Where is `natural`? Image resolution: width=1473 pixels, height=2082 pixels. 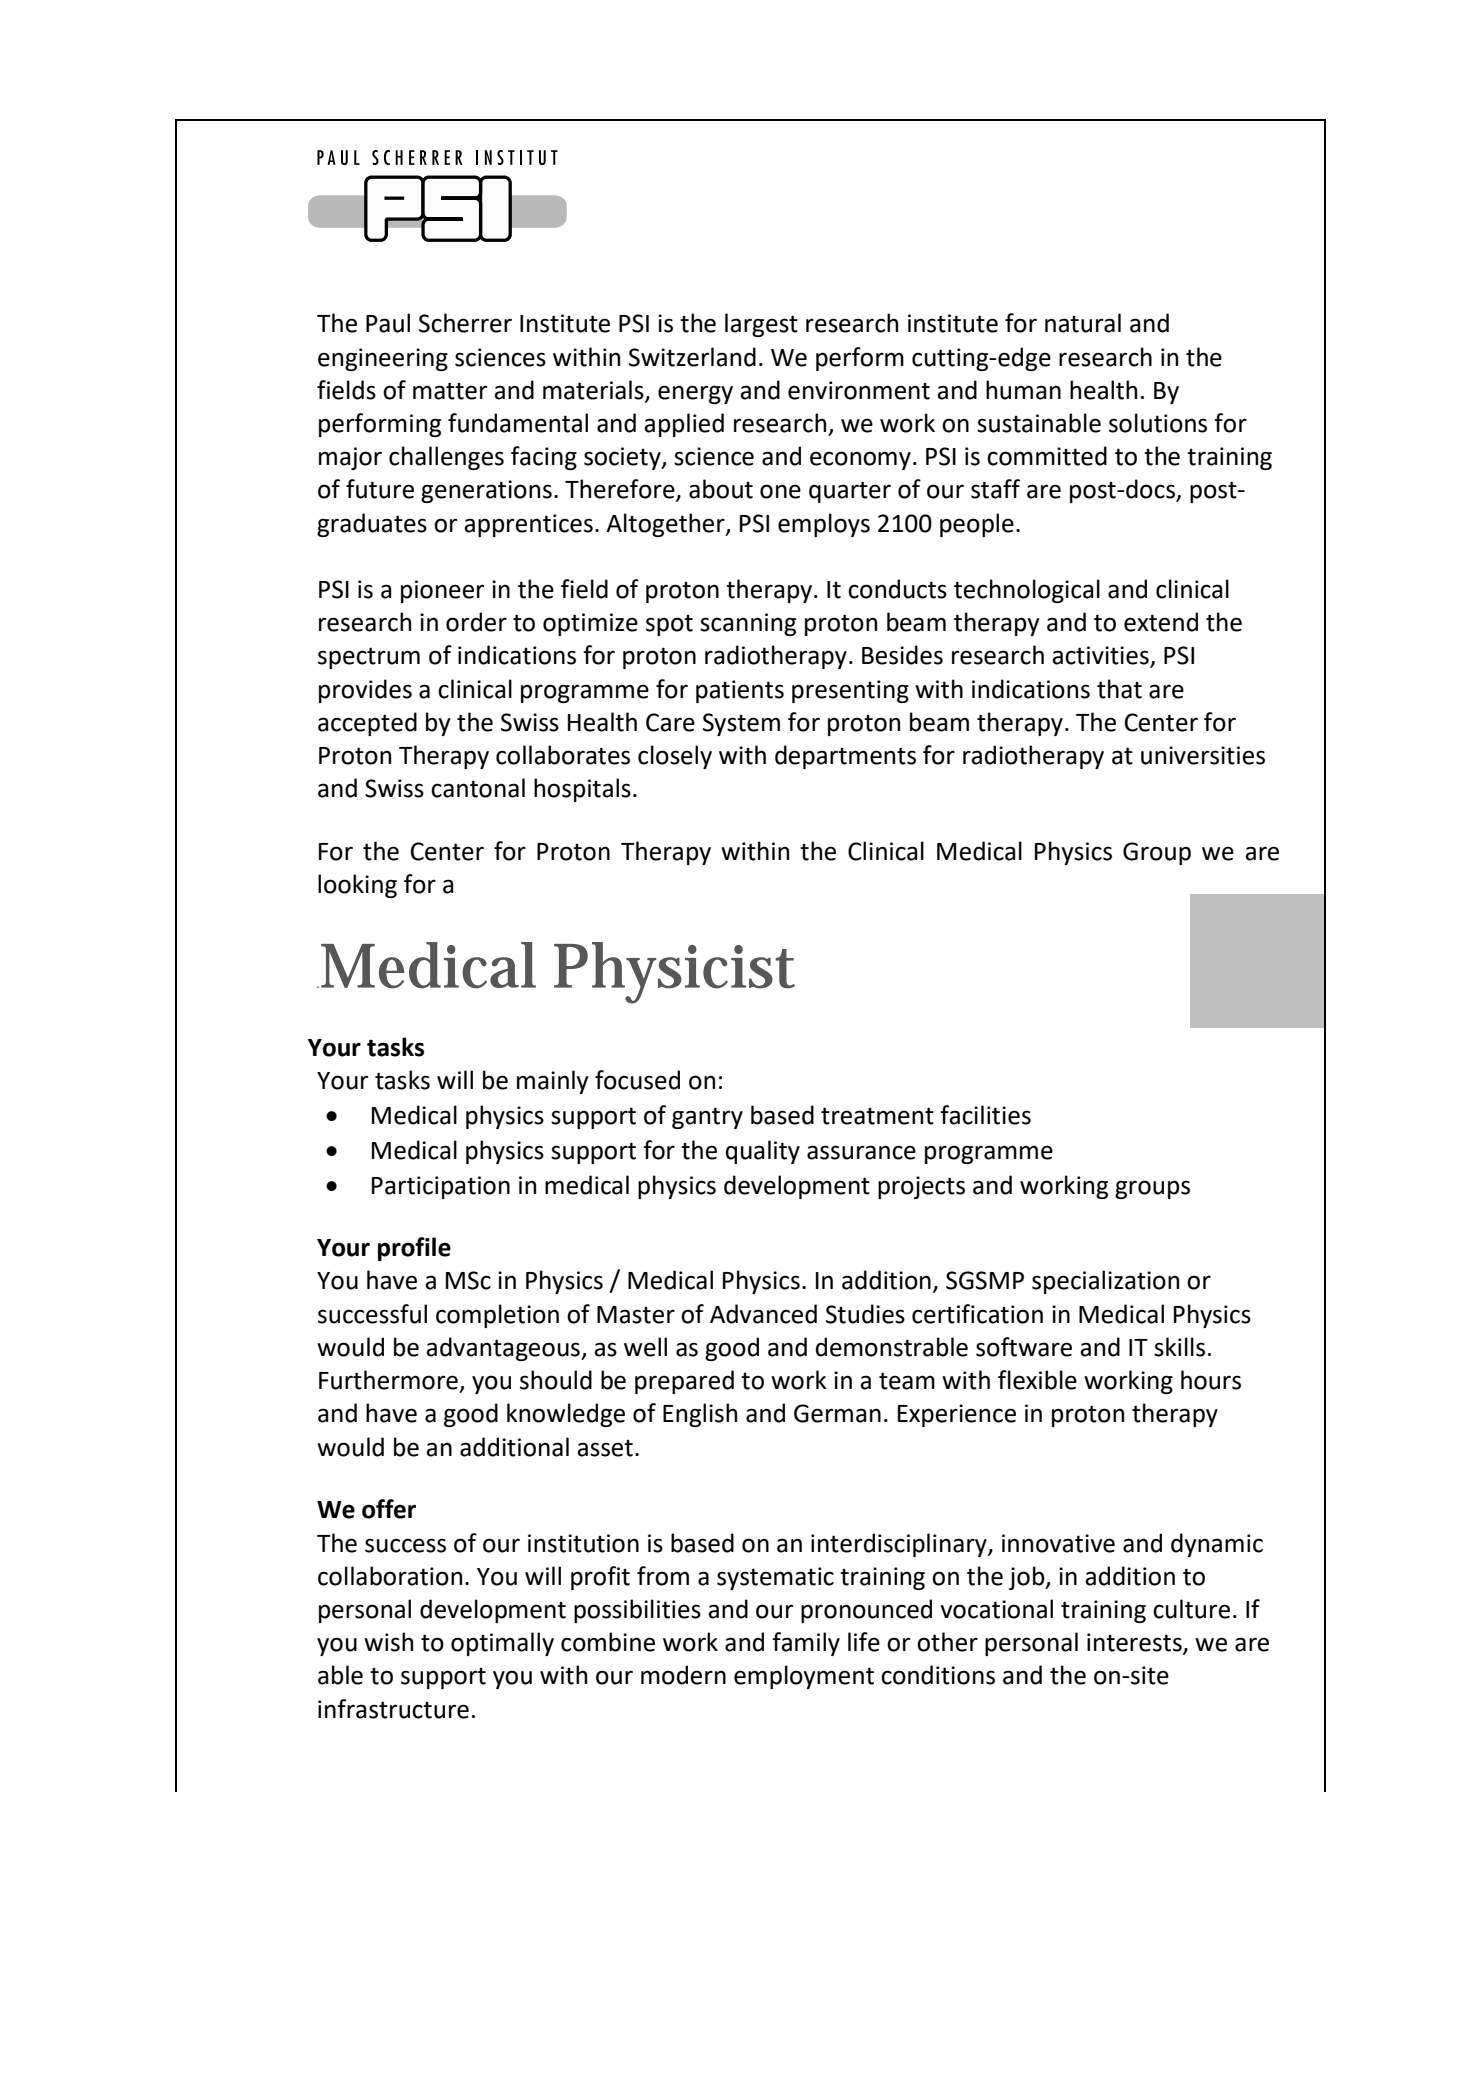
natural is located at coordinates (1083, 323).
